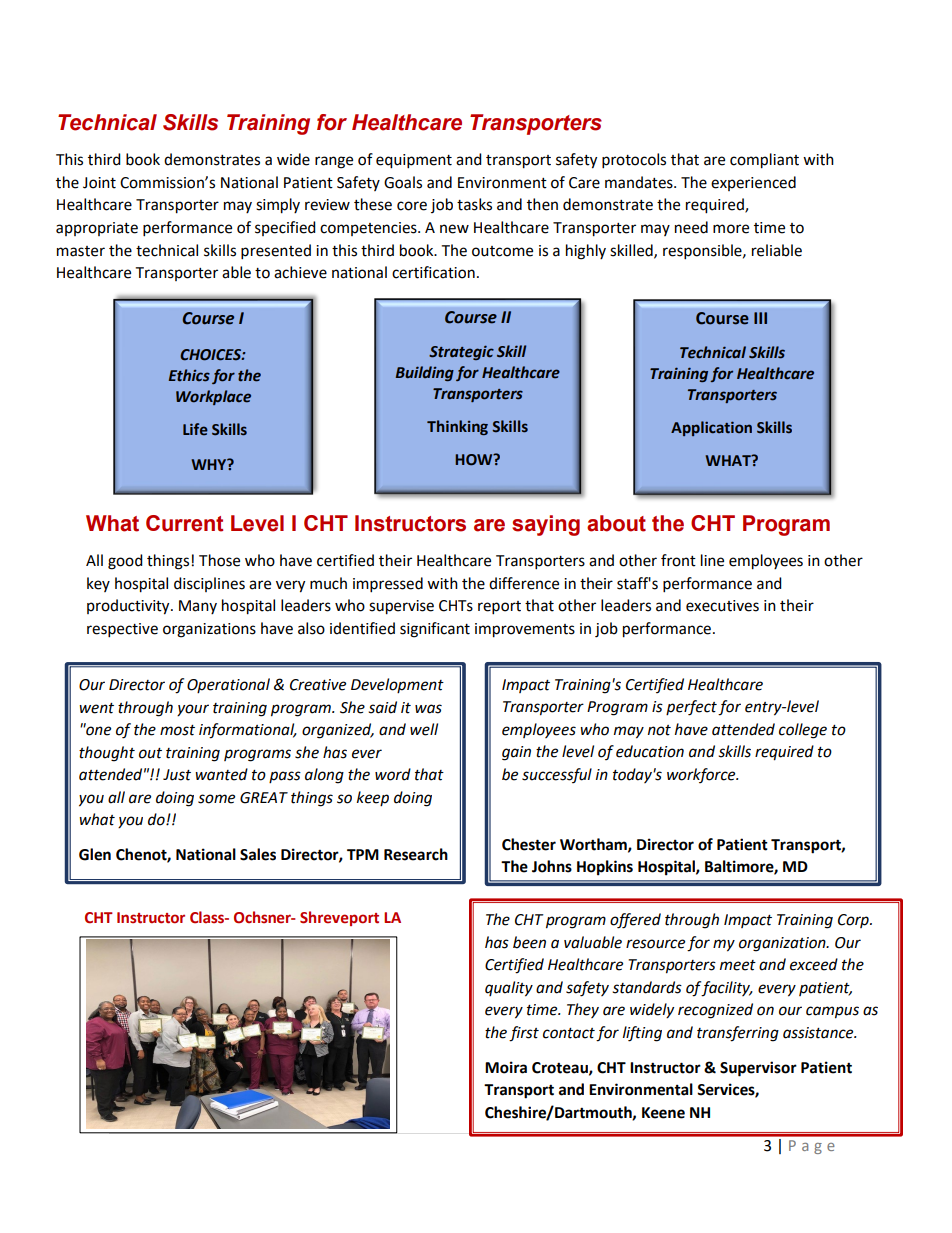 Image resolution: width=952 pixels, height=1233 pixels. Describe the element at coordinates (753, 183) in the page. I see `experienced` at that location.
